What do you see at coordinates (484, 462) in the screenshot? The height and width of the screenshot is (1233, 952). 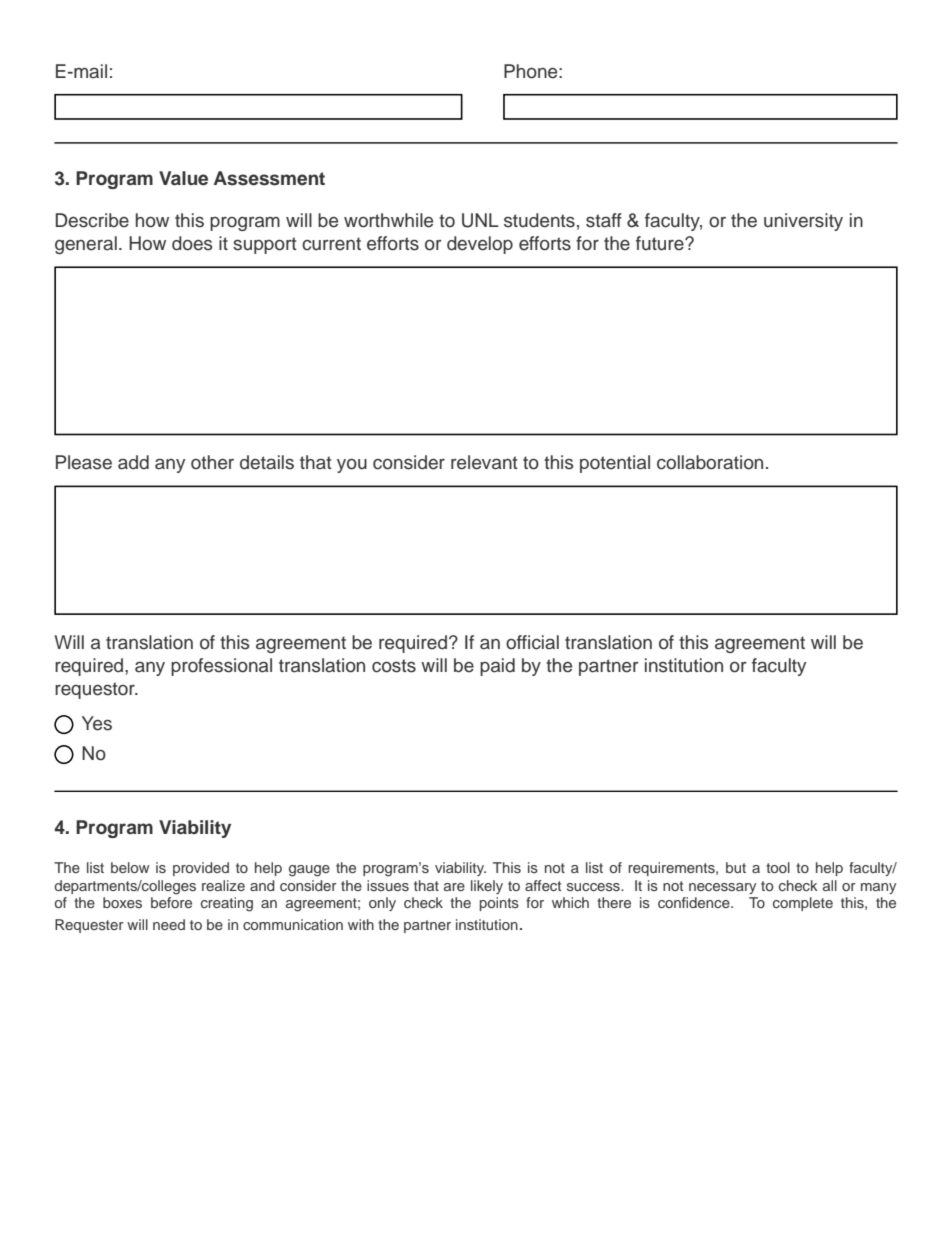 I see `relevant` at bounding box center [484, 462].
